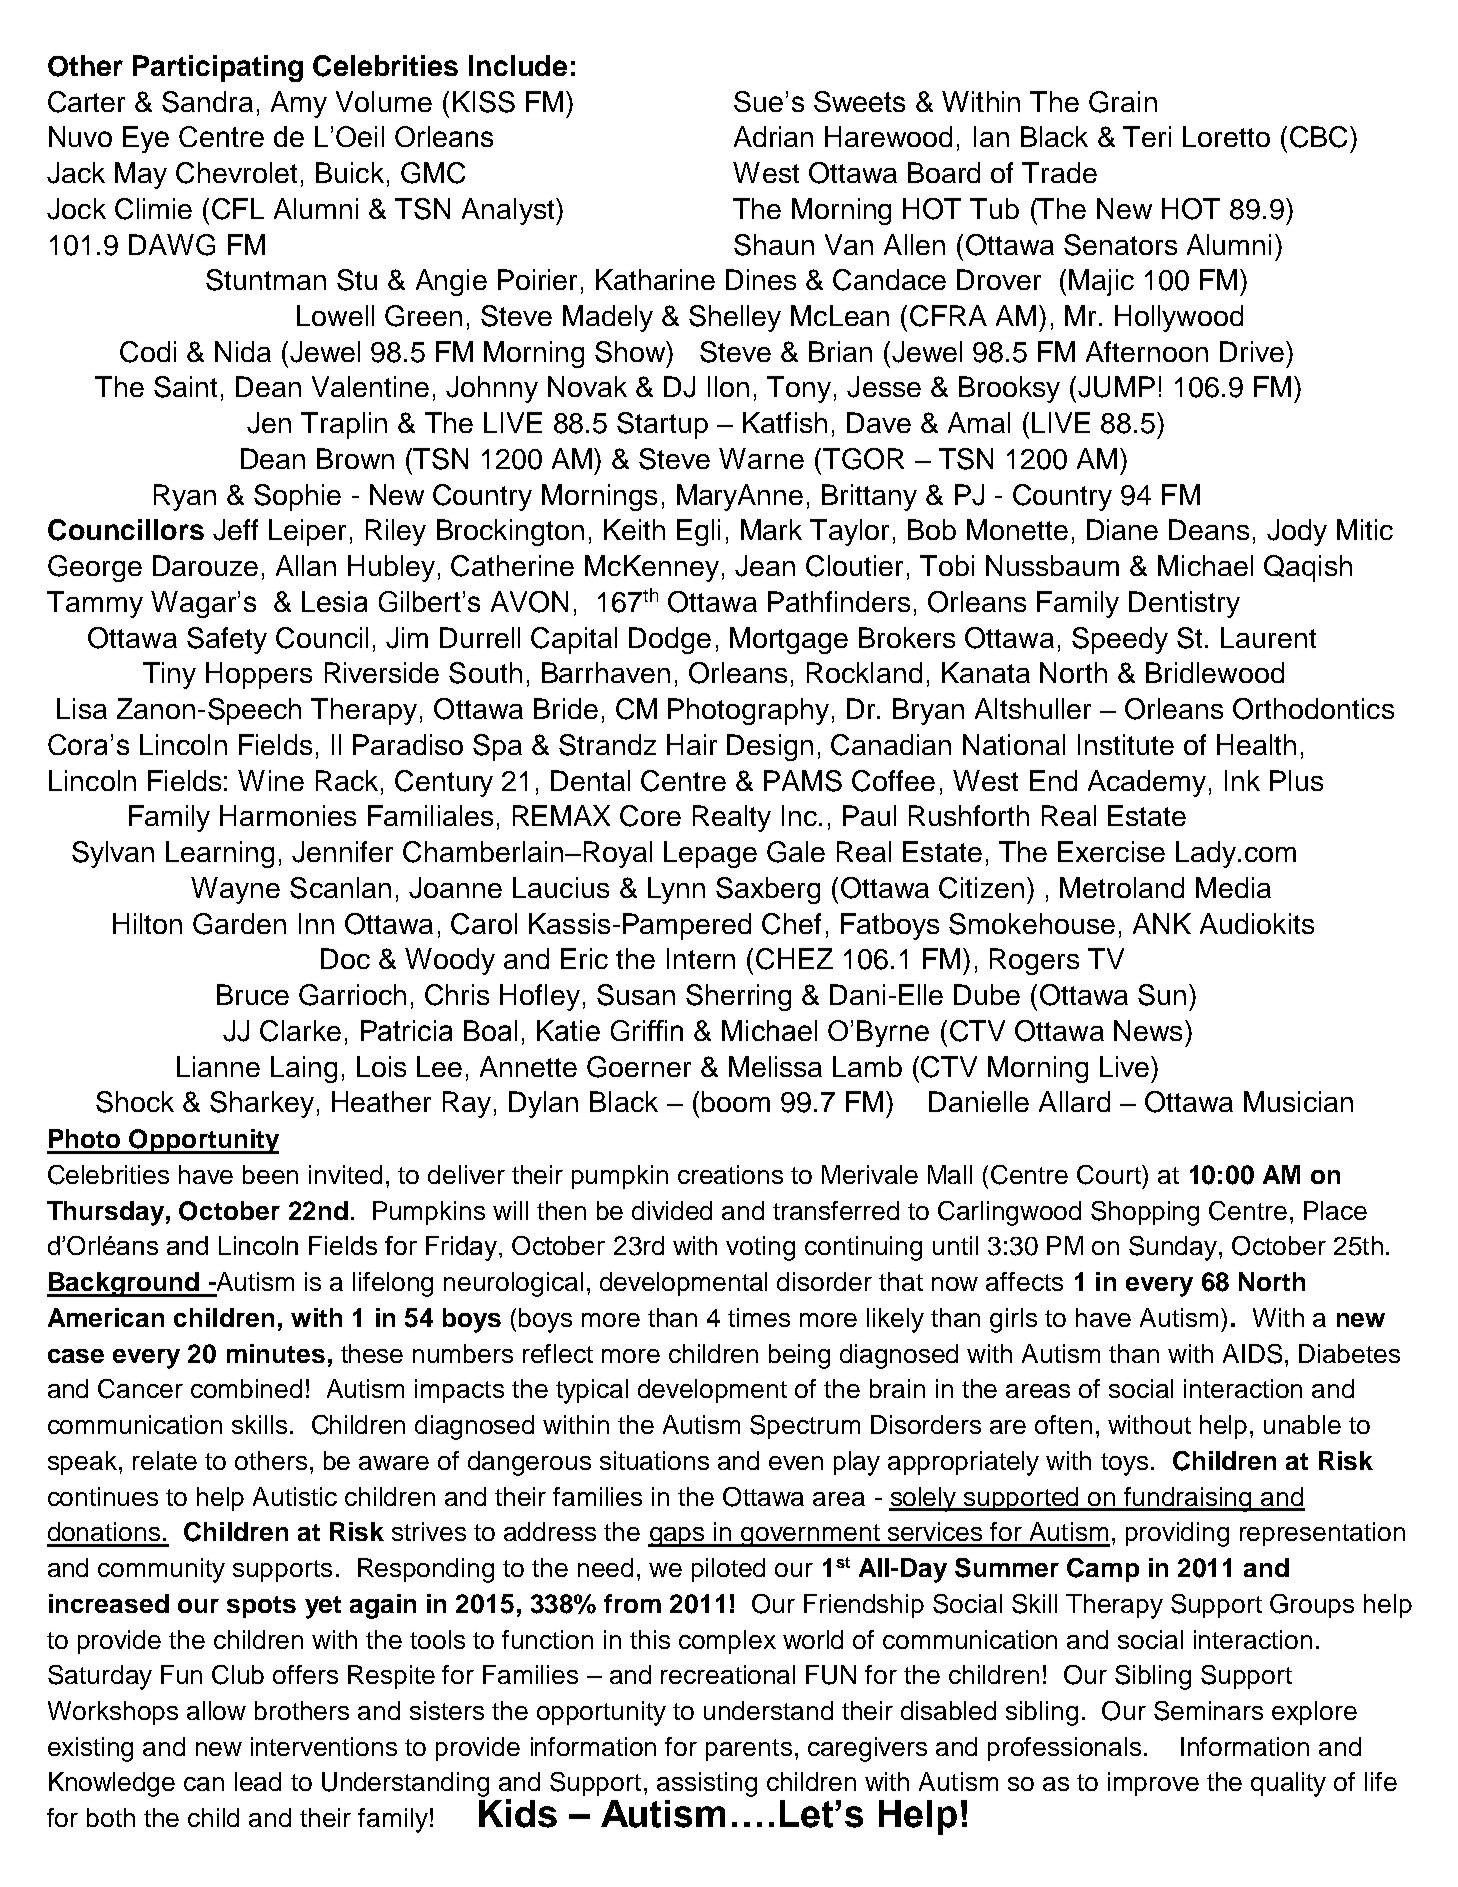  I want to click on Shopping, so click(1145, 1213).
